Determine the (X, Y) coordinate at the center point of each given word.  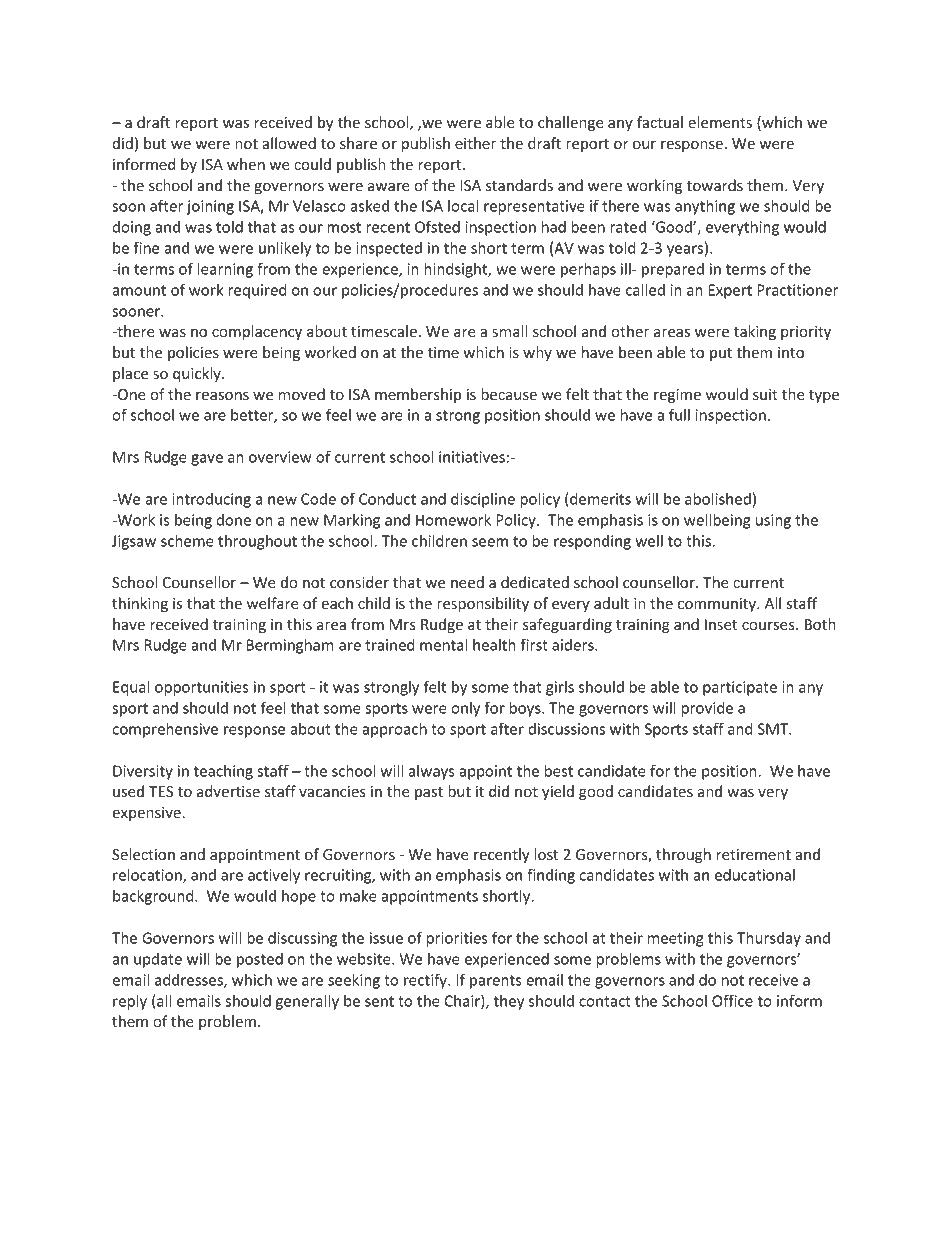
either (475, 143)
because (509, 394)
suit (765, 394)
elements (720, 122)
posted (260, 960)
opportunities (202, 688)
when (246, 164)
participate (740, 688)
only (465, 709)
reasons (222, 396)
